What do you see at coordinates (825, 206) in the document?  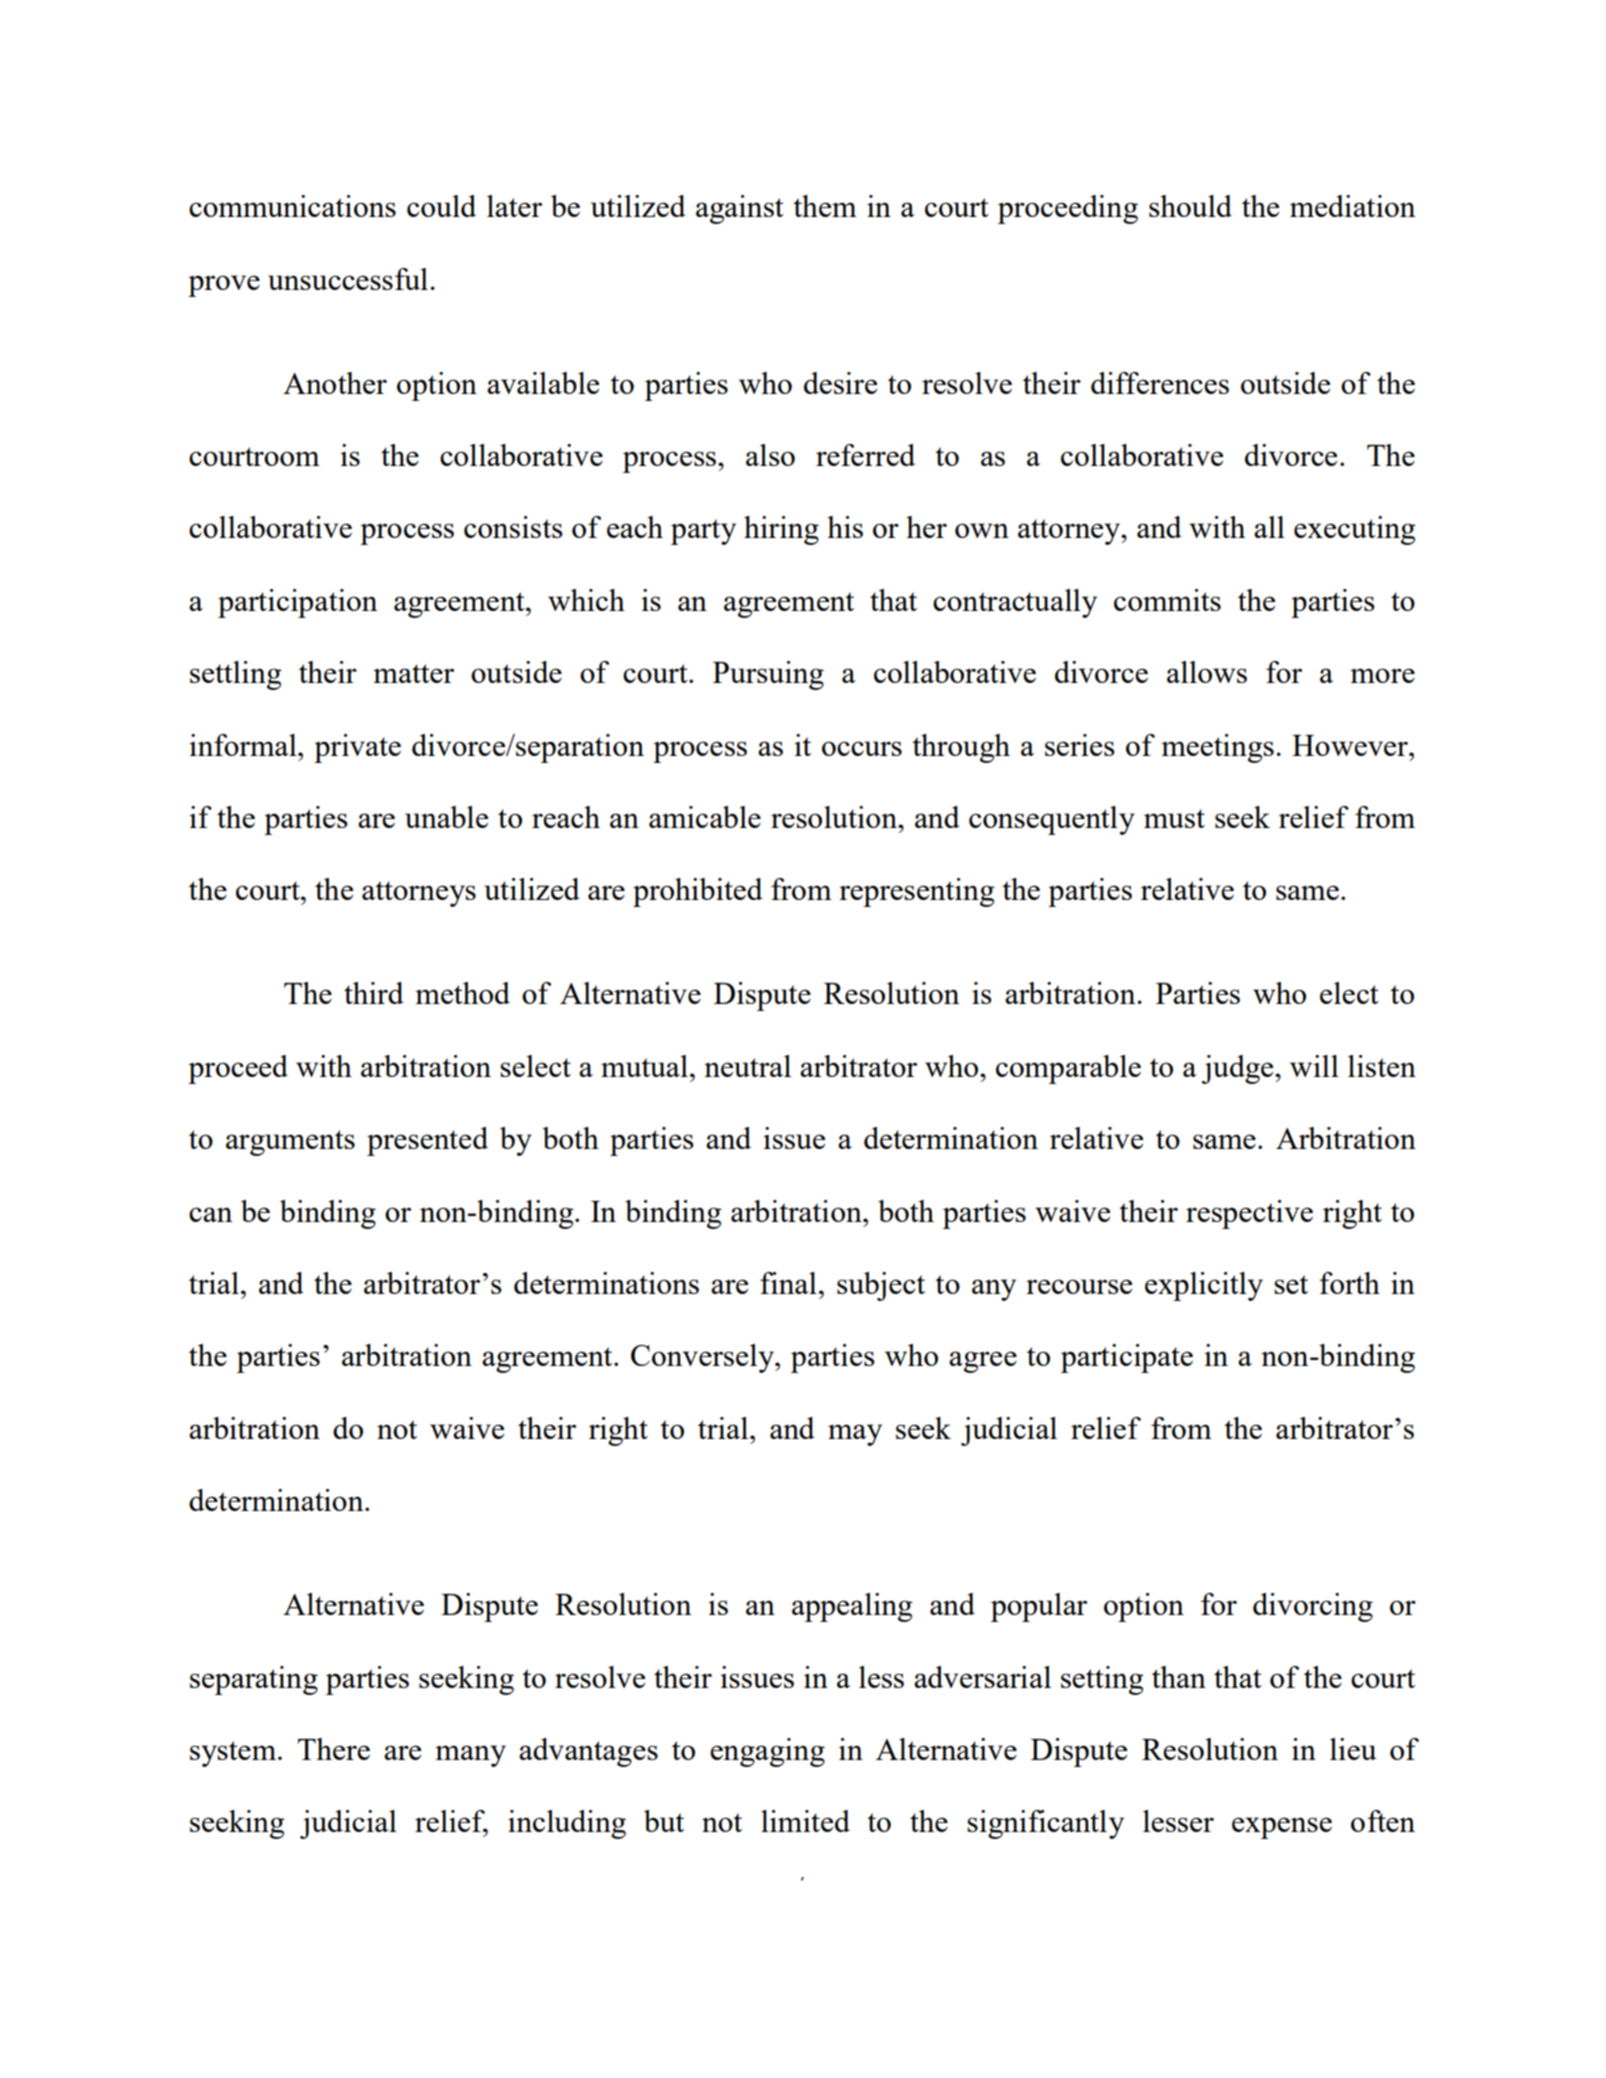 I see `them` at bounding box center [825, 206].
